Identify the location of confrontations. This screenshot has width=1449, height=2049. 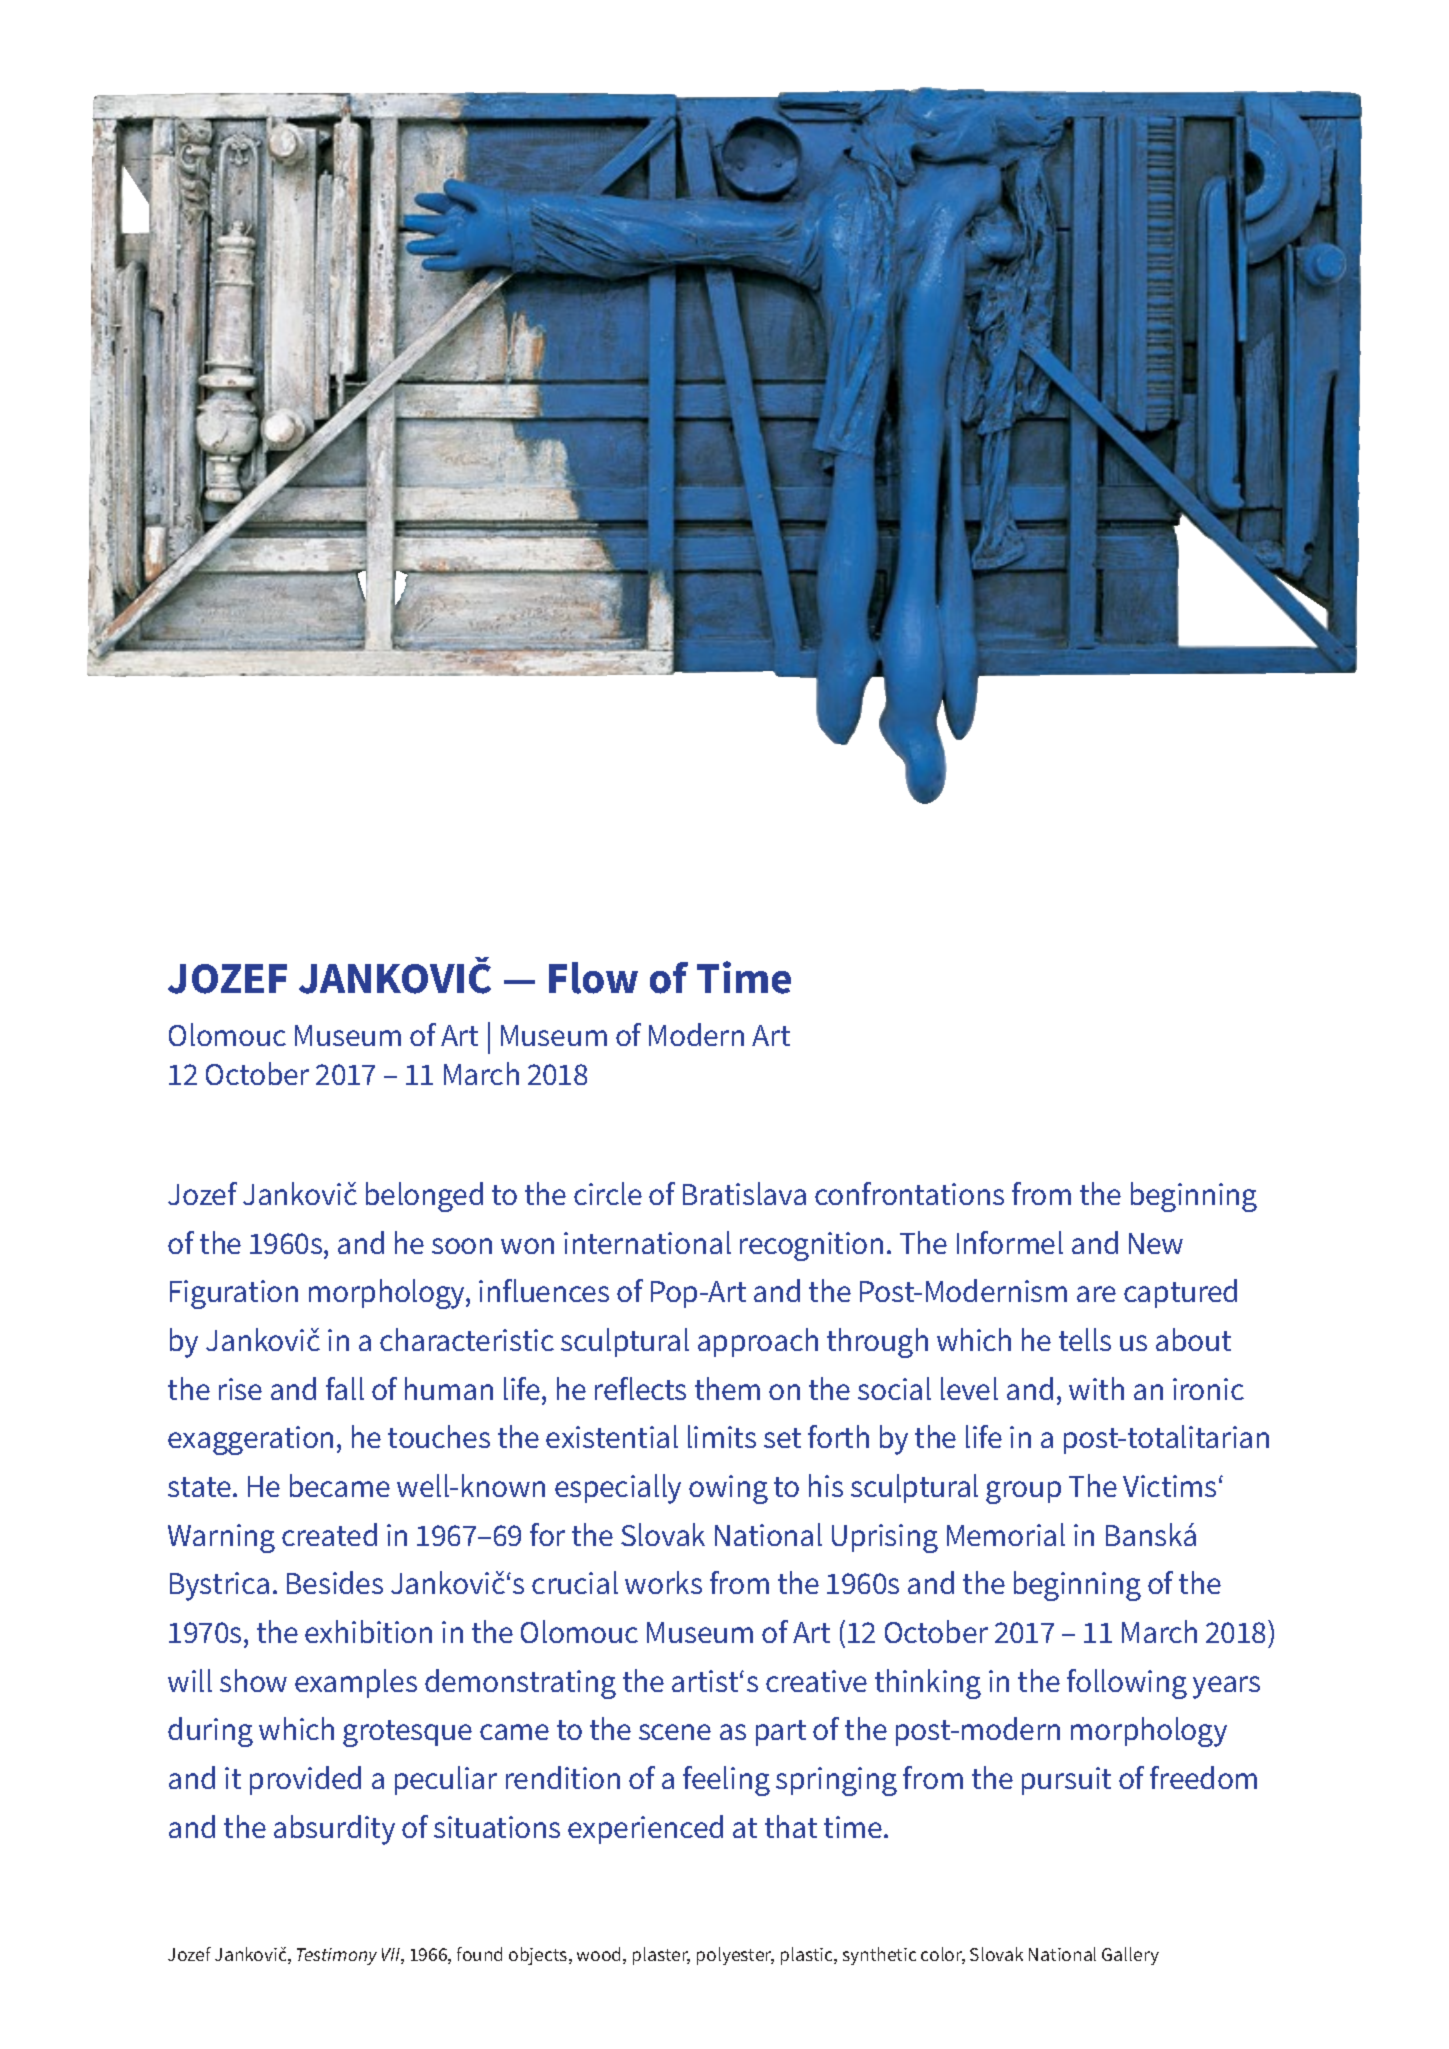
(909, 1193).
